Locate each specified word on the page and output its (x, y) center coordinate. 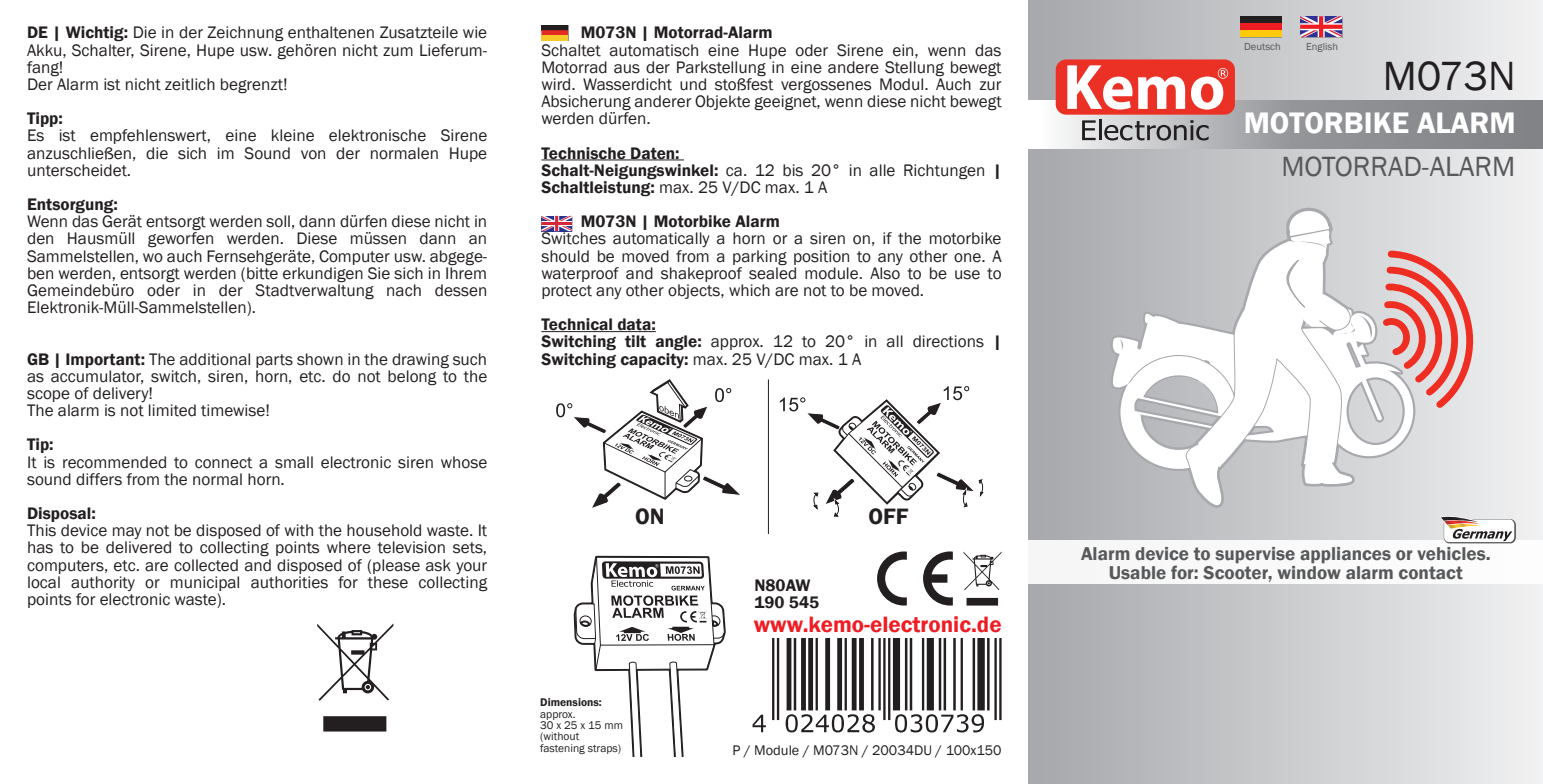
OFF (888, 516)
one (968, 258)
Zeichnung (245, 34)
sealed (772, 272)
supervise (1255, 555)
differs (99, 479)
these (387, 582)
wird (557, 84)
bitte (262, 272)
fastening (562, 749)
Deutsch (1262, 46)
